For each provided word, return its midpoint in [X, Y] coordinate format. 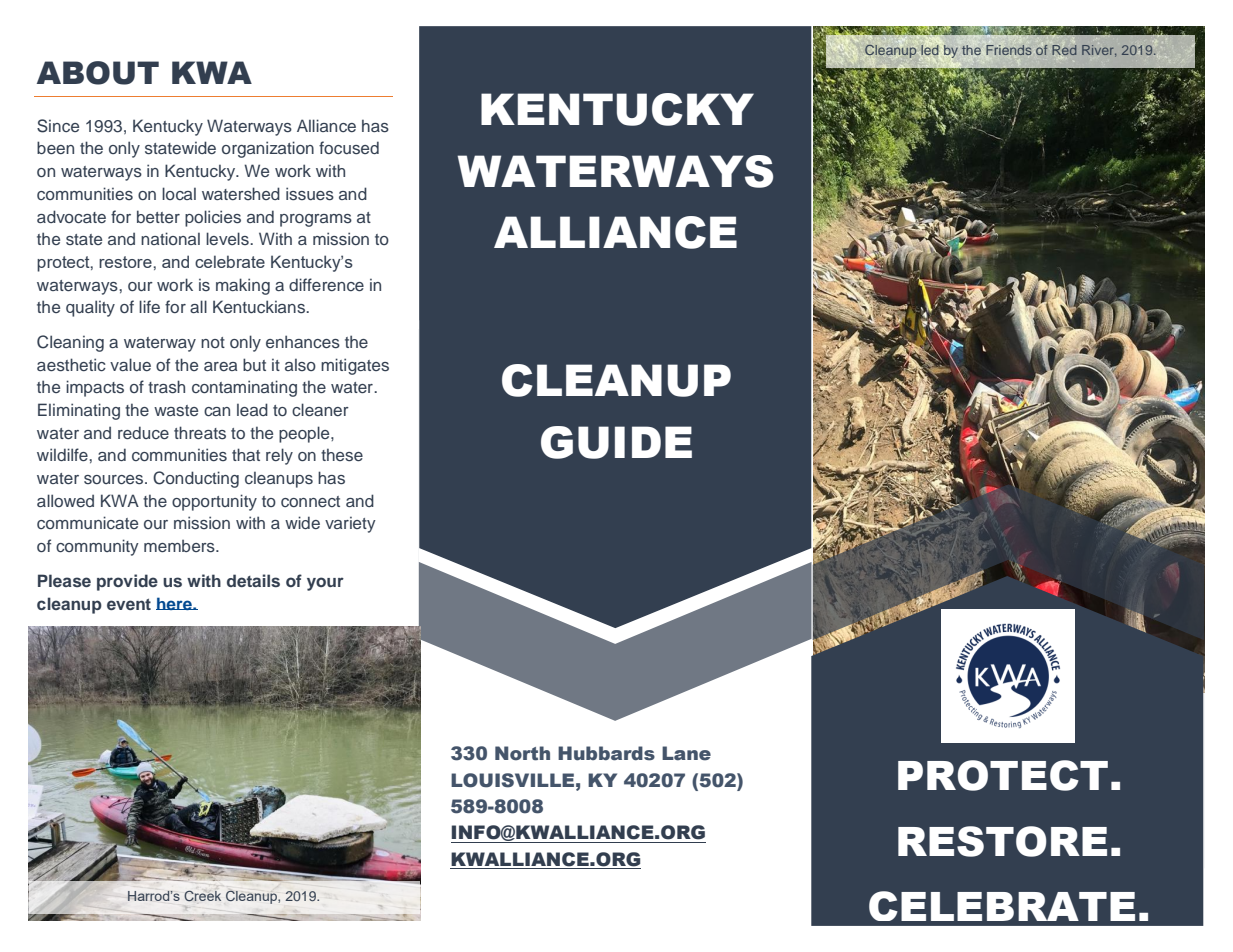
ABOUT [98, 73]
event [129, 604]
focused [349, 148]
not [213, 342]
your [325, 584]
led [930, 50]
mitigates [355, 366]
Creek [202, 896]
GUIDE [616, 442]
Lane [686, 753]
